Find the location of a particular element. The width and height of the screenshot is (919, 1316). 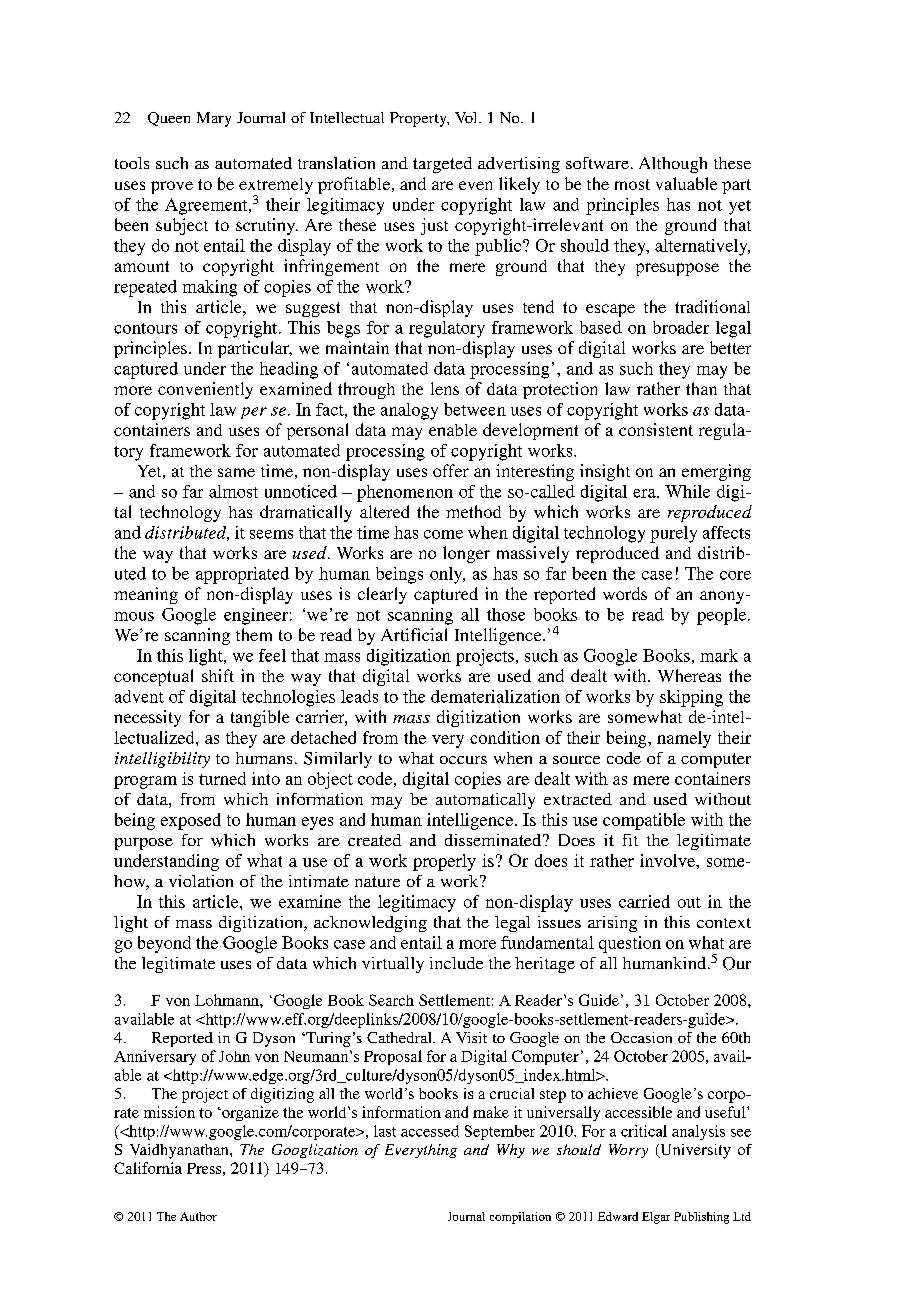

Author is located at coordinates (198, 1216).
